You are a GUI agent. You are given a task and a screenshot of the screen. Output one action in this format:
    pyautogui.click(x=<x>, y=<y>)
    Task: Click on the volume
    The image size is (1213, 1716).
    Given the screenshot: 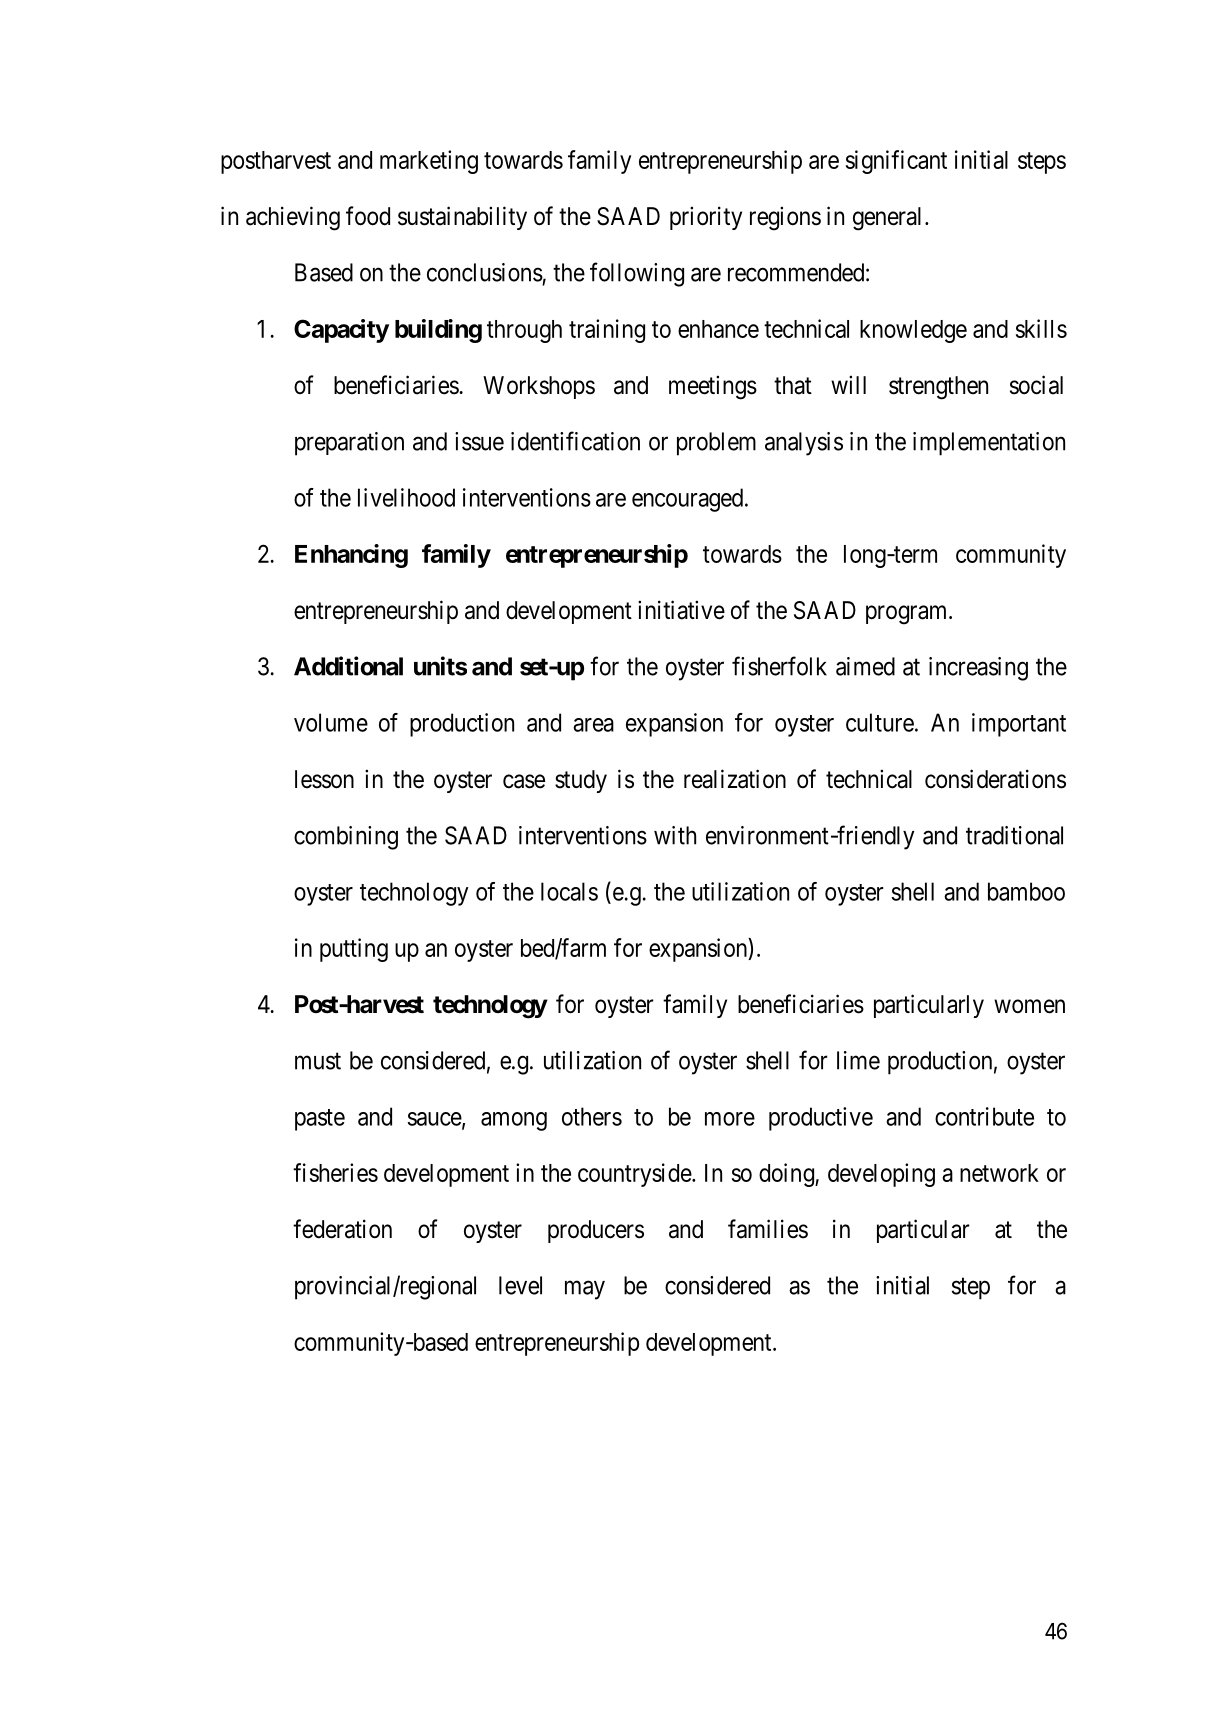 What is the action you would take?
    pyautogui.click(x=331, y=722)
